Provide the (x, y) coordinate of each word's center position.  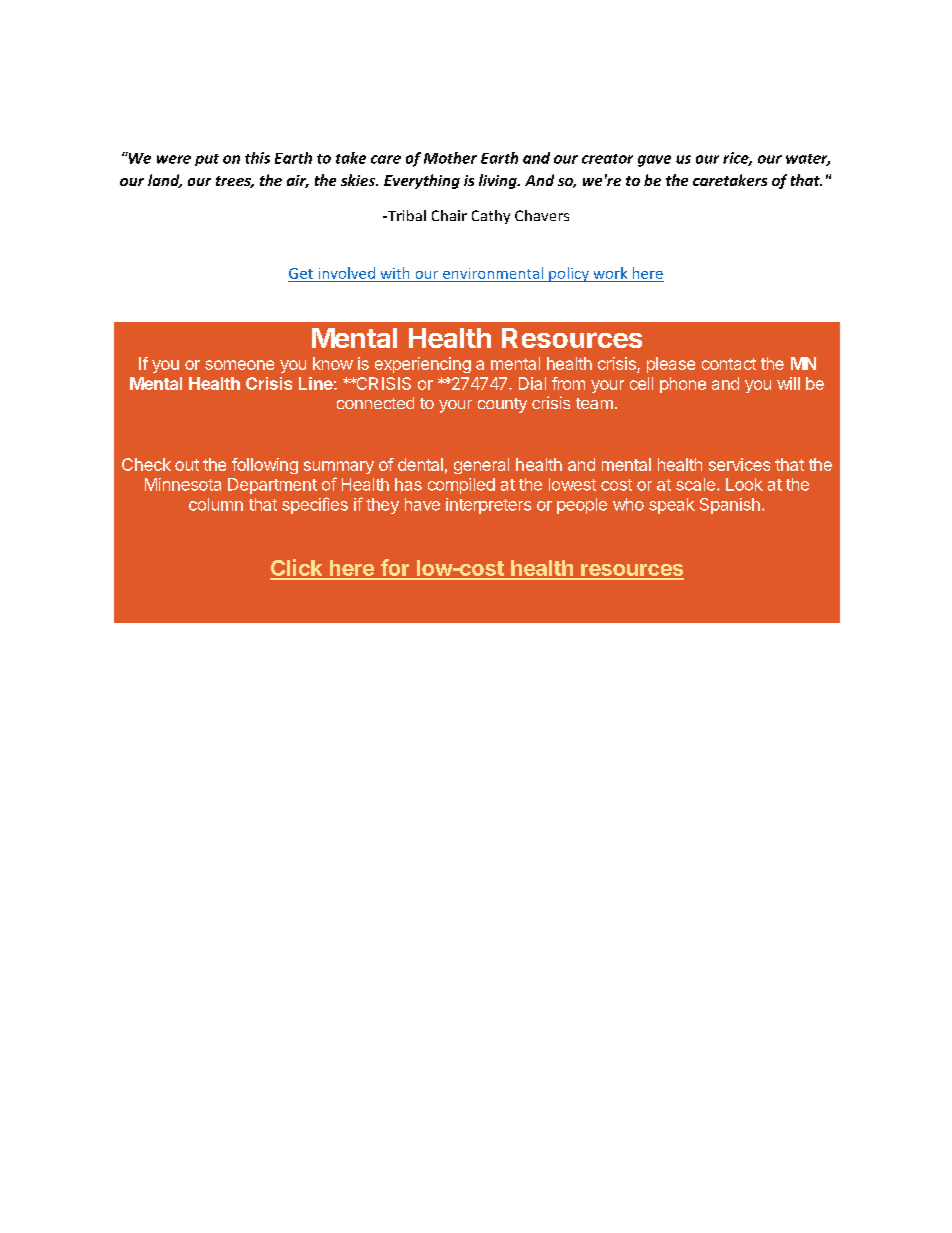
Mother (450, 158)
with (395, 273)
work (610, 273)
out (187, 465)
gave (654, 161)
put (207, 160)
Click (297, 569)
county (502, 405)
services (739, 464)
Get (301, 273)
